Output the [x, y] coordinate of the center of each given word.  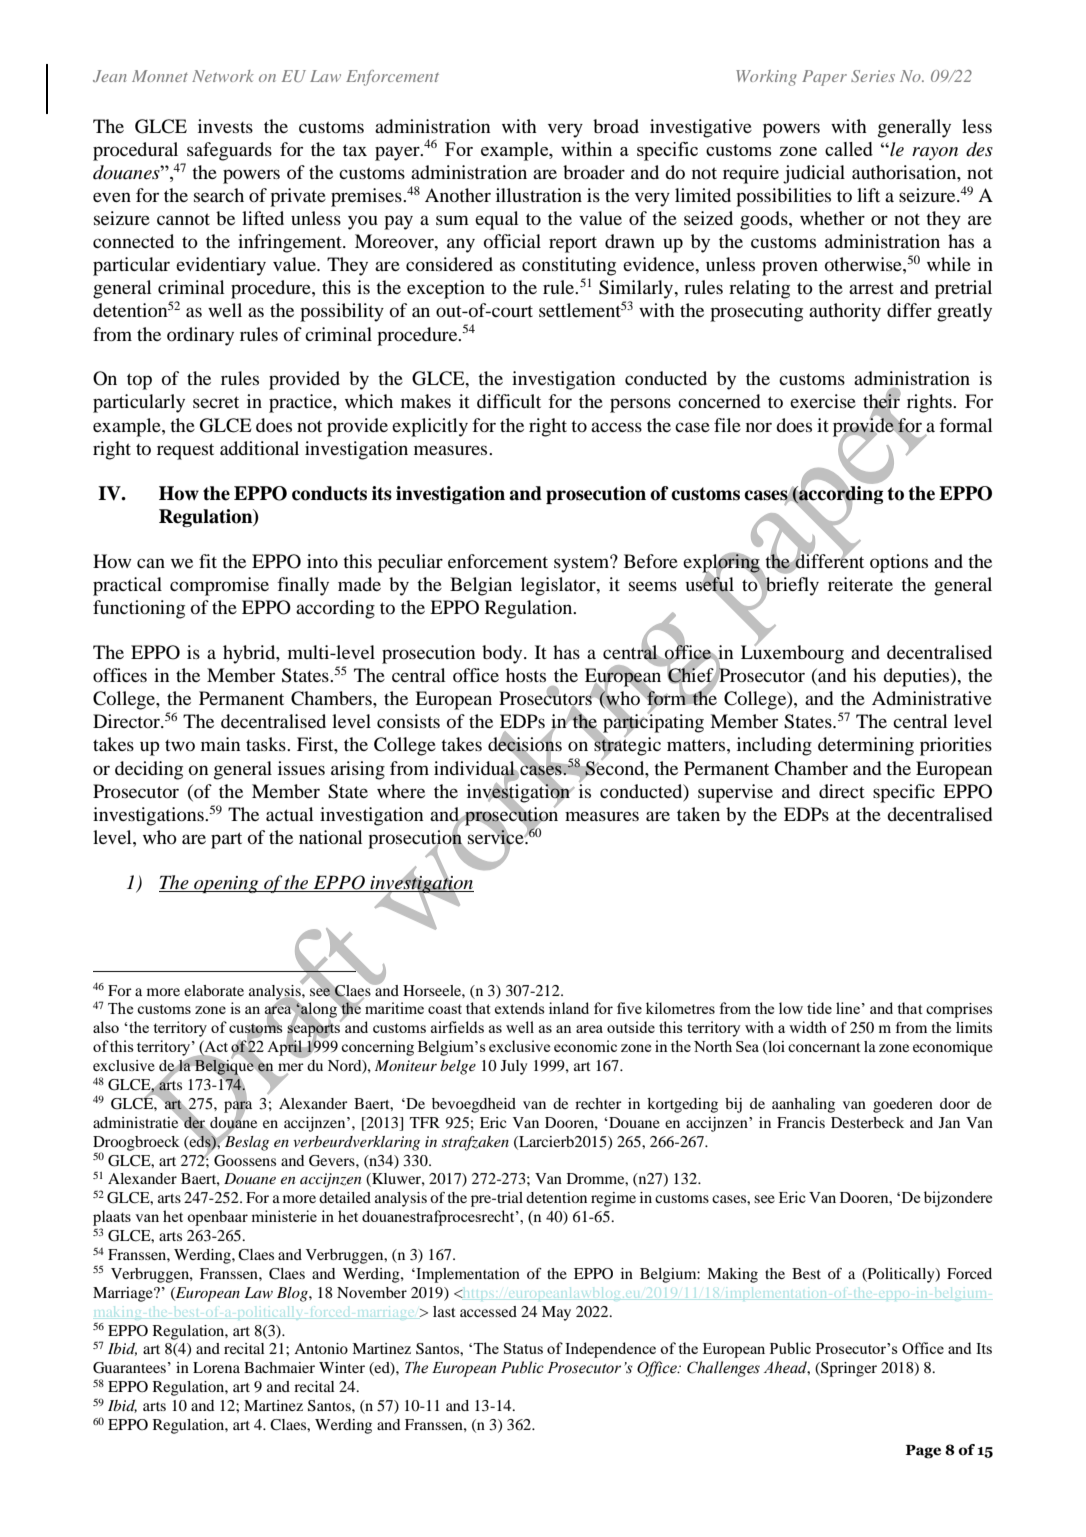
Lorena [216, 1367]
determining [866, 746]
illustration [539, 195]
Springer [848, 1369]
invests [225, 126]
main [220, 744]
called [849, 149]
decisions [525, 744]
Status [523, 1348]
